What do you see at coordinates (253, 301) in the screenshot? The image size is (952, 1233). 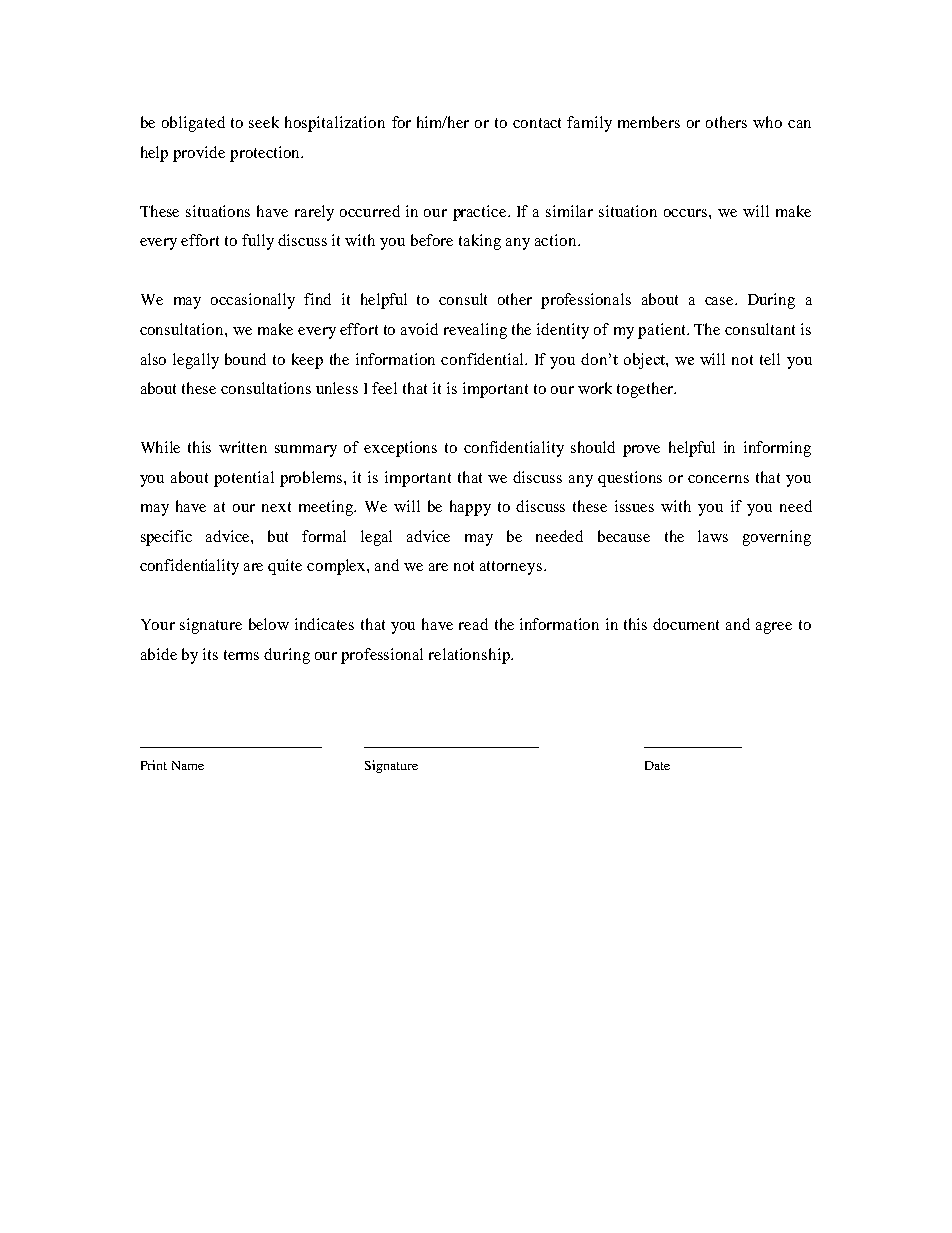 I see `occasionally` at bounding box center [253, 301].
